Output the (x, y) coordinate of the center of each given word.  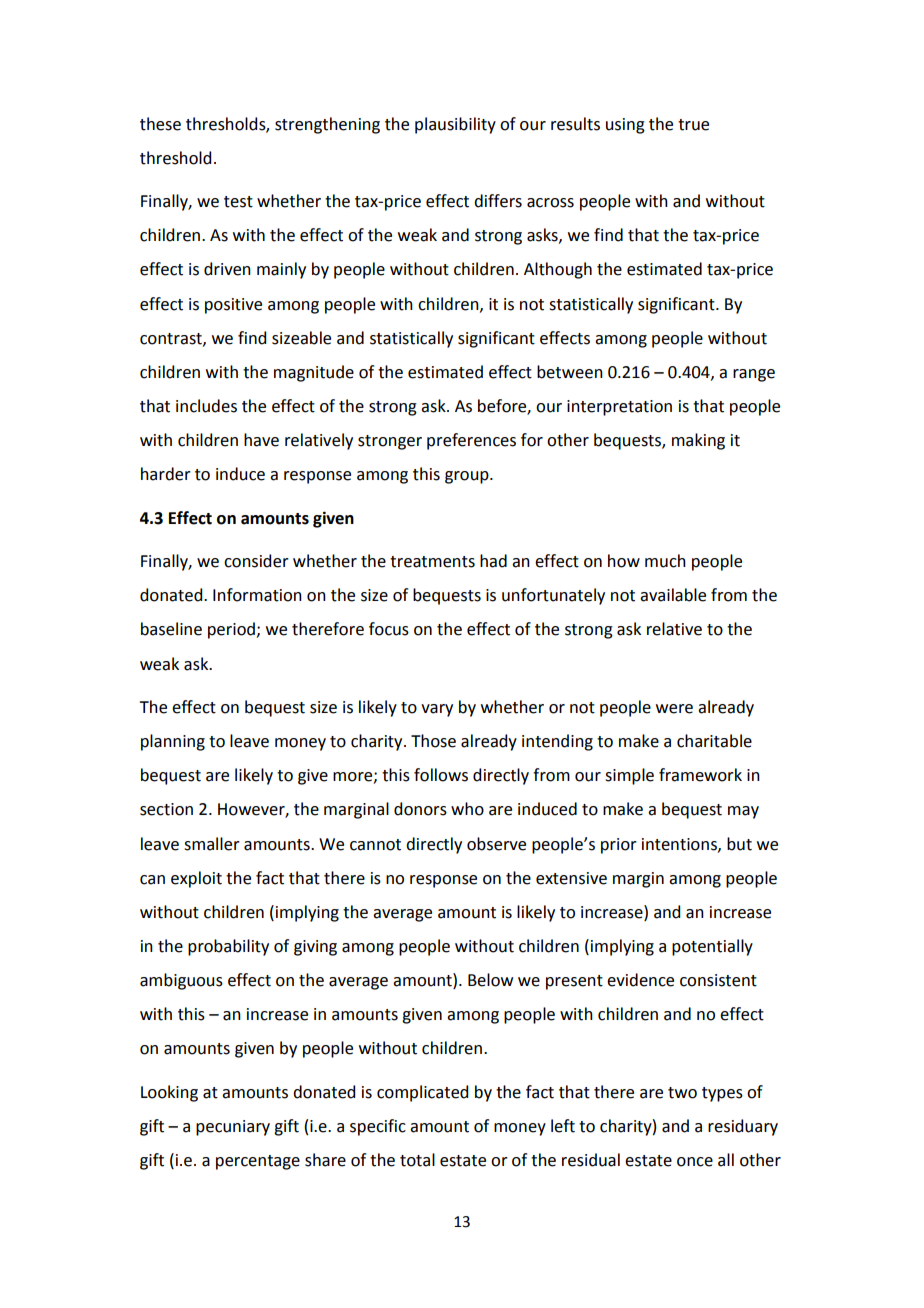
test (238, 202)
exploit (196, 879)
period (232, 630)
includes (206, 406)
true (693, 125)
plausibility (455, 125)
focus (389, 629)
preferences (471, 441)
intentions (680, 845)
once (695, 1162)
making (698, 441)
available (673, 595)
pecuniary (233, 1128)
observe (496, 844)
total (417, 1160)
